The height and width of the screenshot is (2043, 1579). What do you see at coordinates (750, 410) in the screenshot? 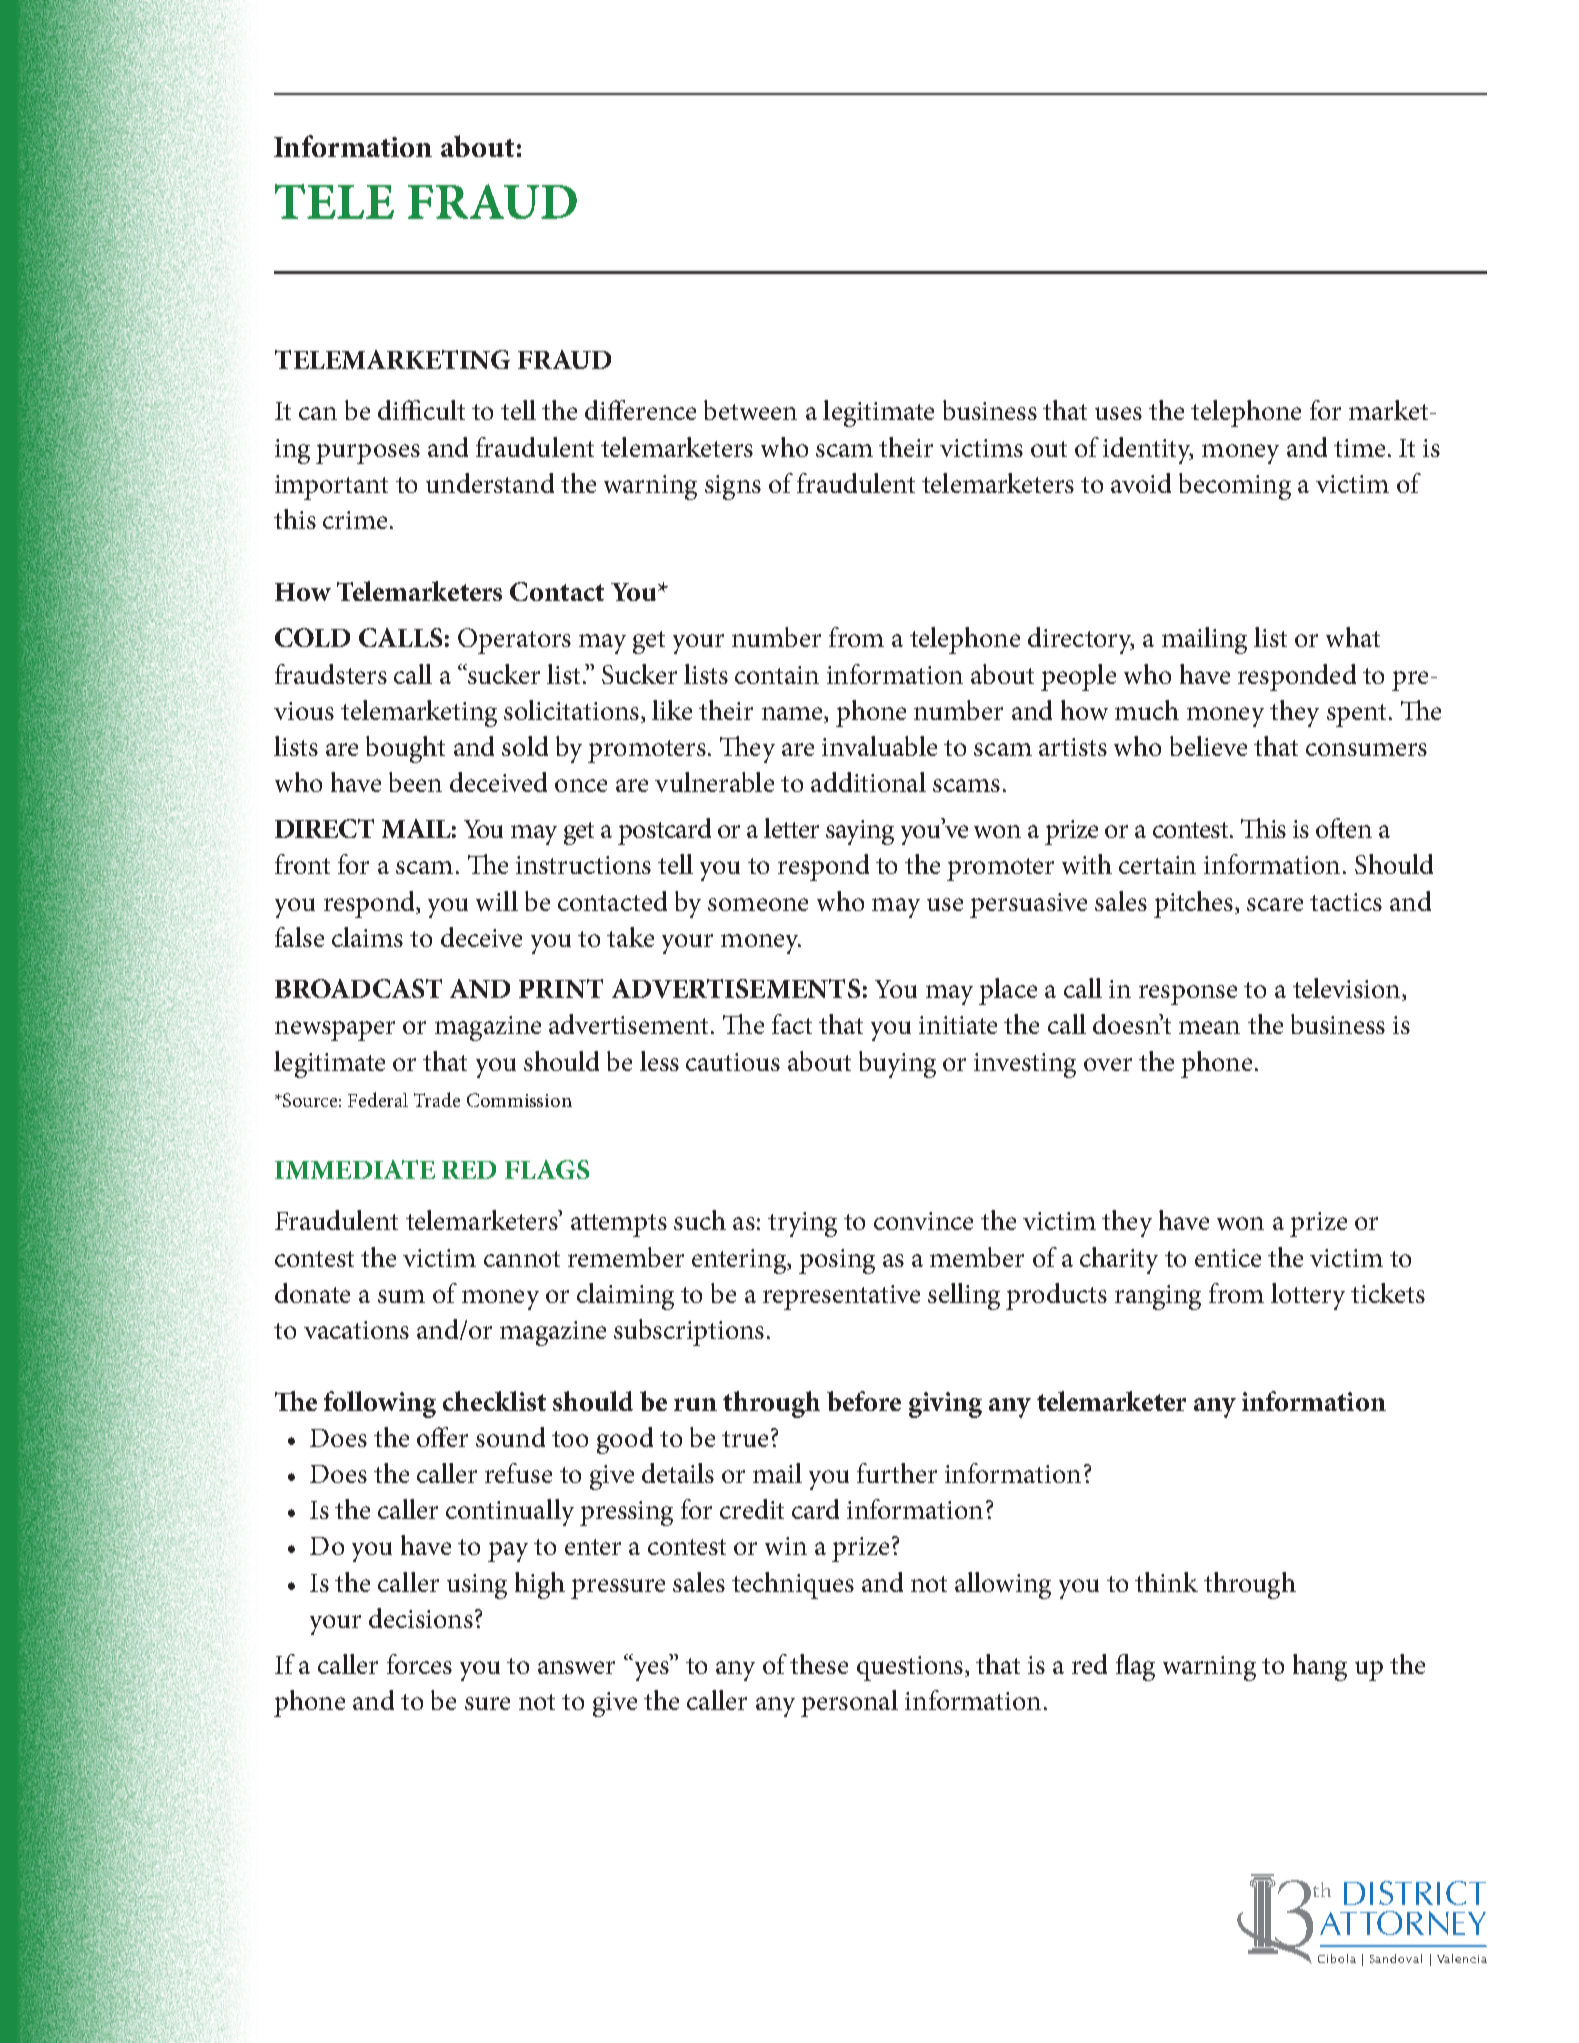
I see `between` at bounding box center [750, 410].
